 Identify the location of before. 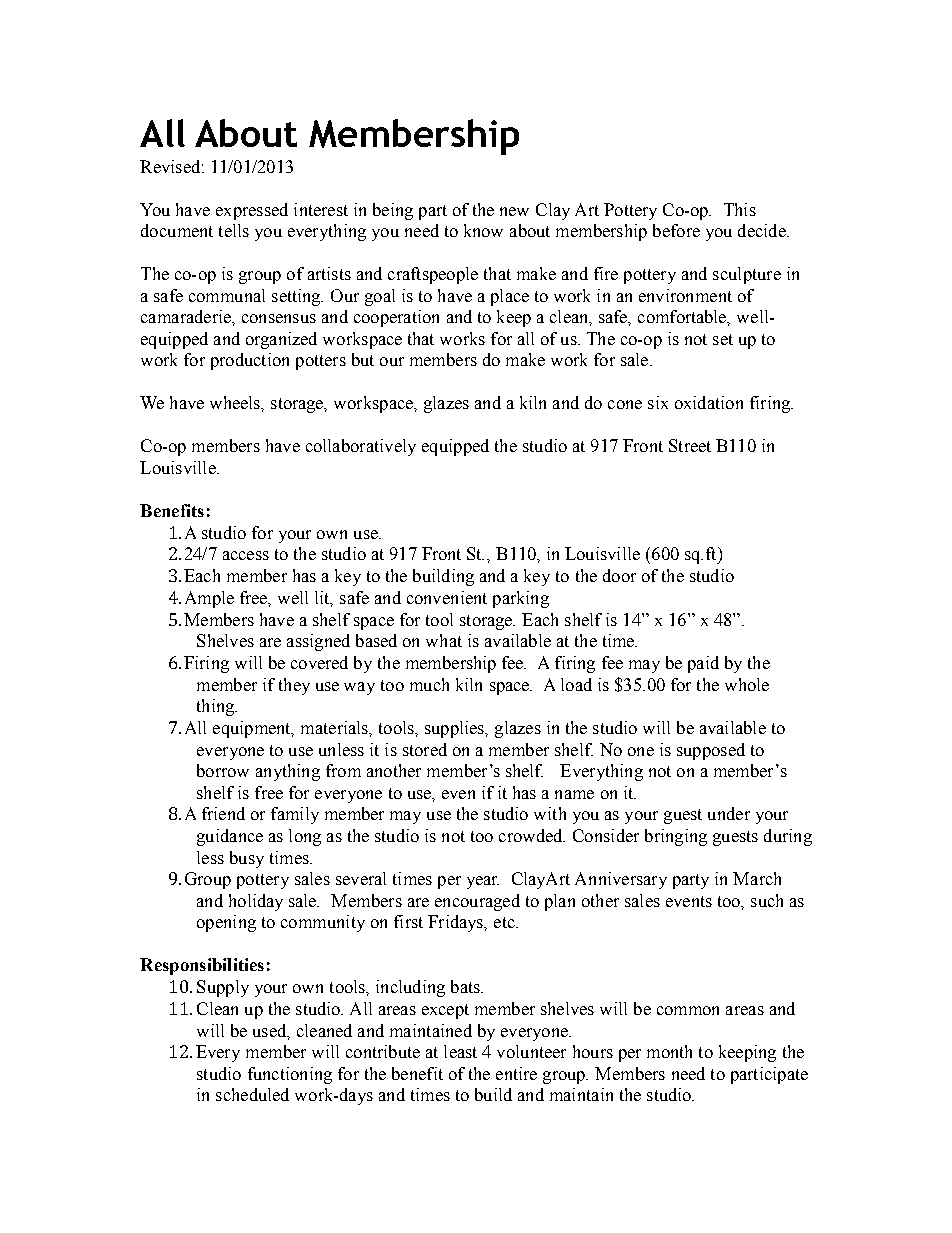
(676, 230).
